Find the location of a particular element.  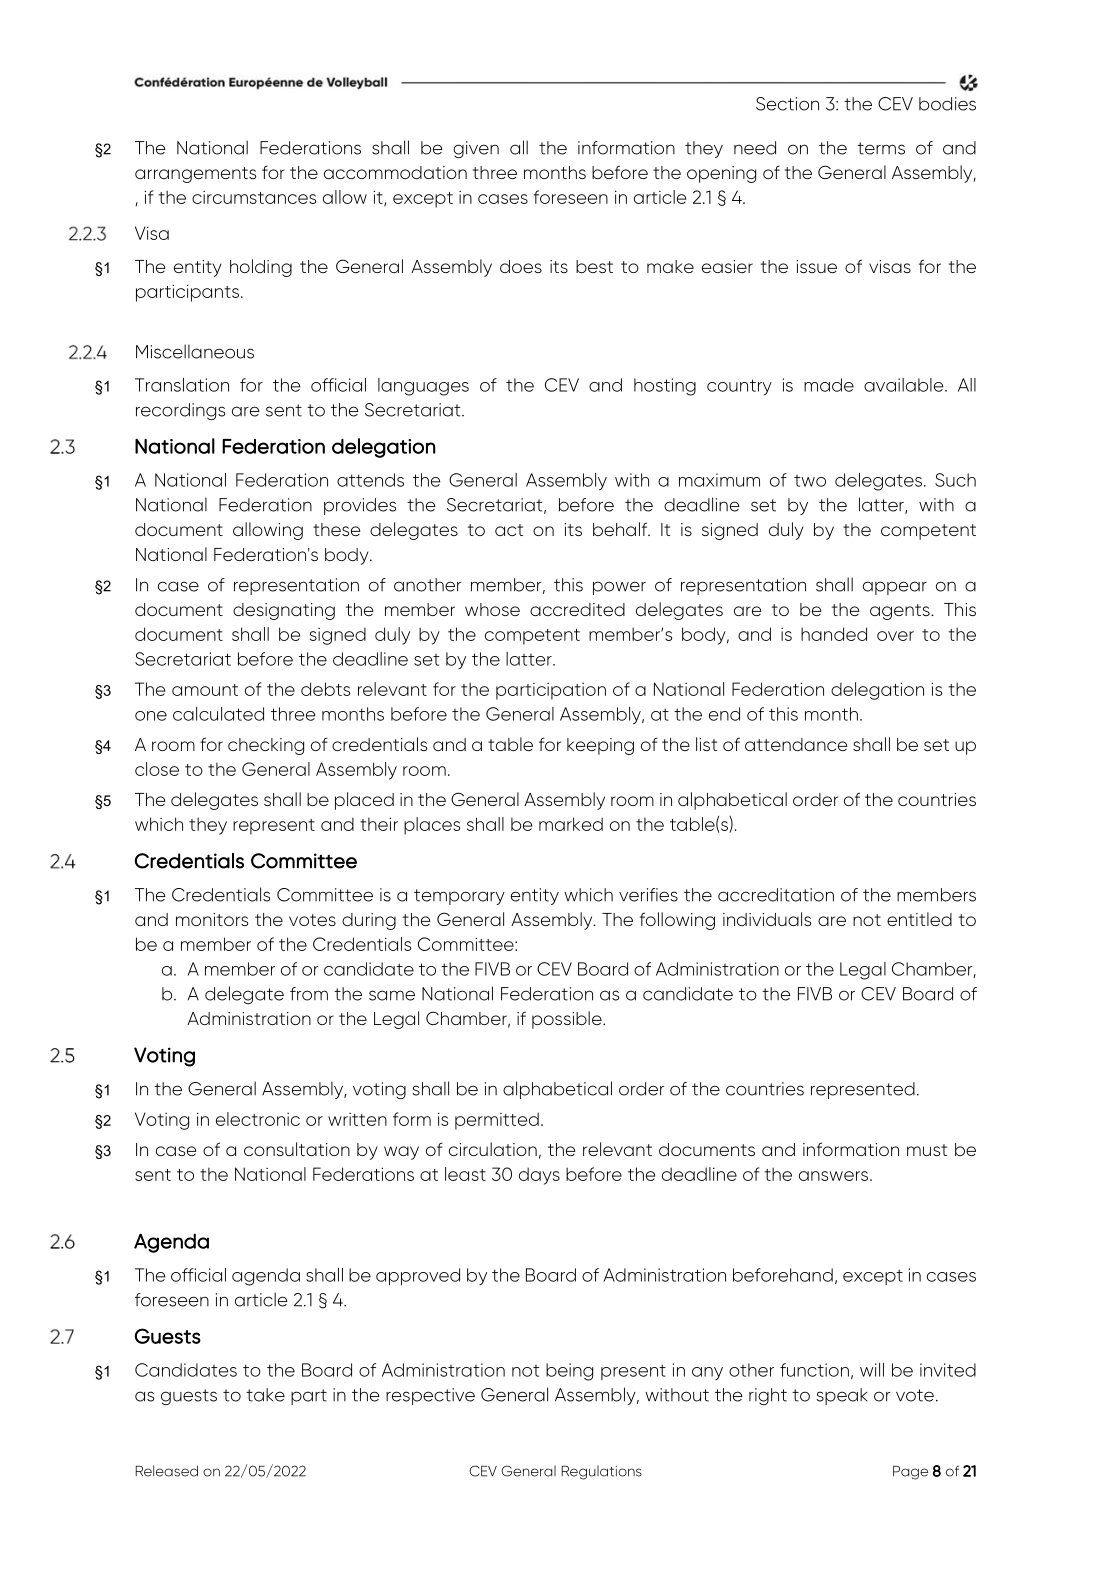

possible is located at coordinates (568, 1020).
